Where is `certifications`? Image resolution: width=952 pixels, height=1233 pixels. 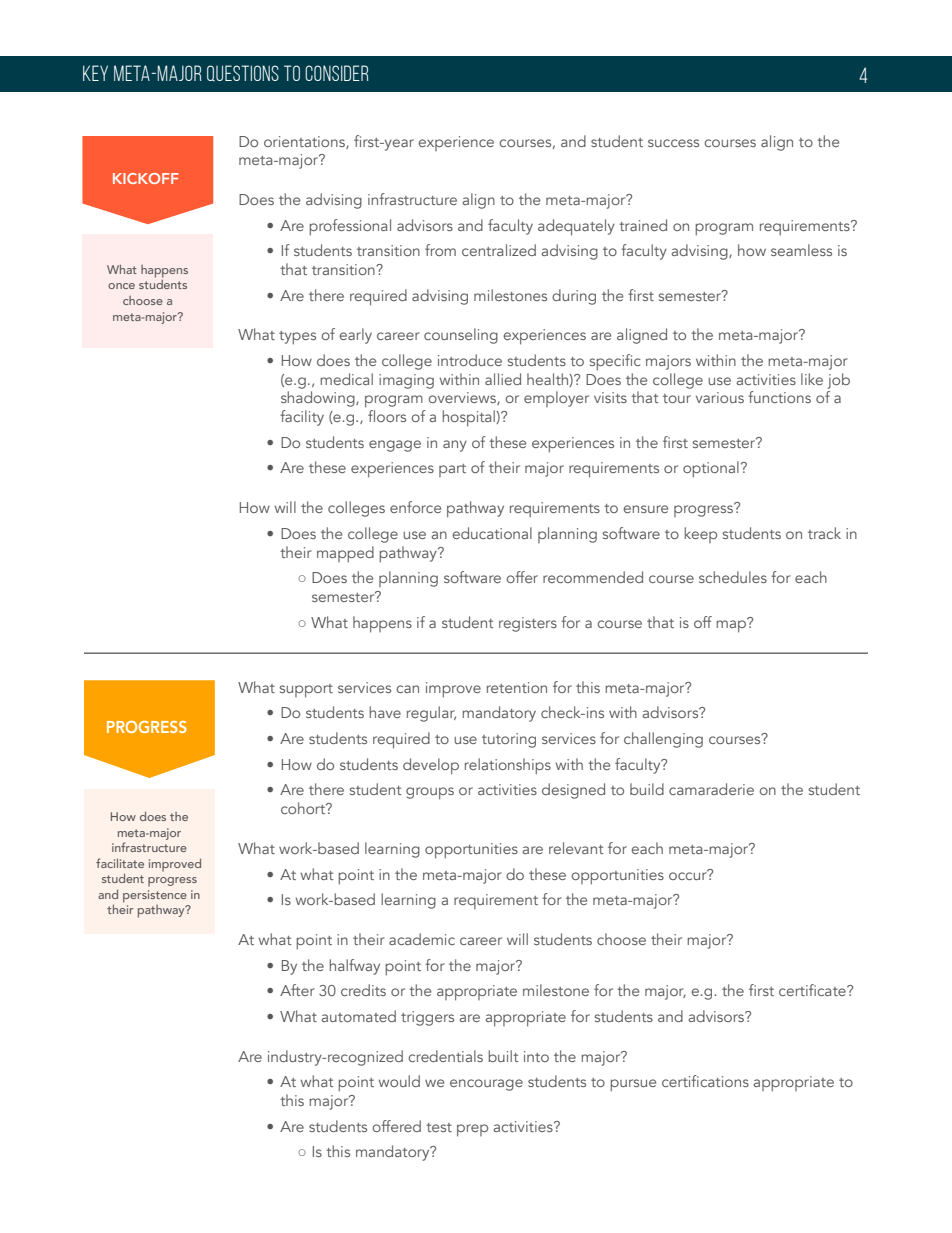 certifications is located at coordinates (705, 1081).
